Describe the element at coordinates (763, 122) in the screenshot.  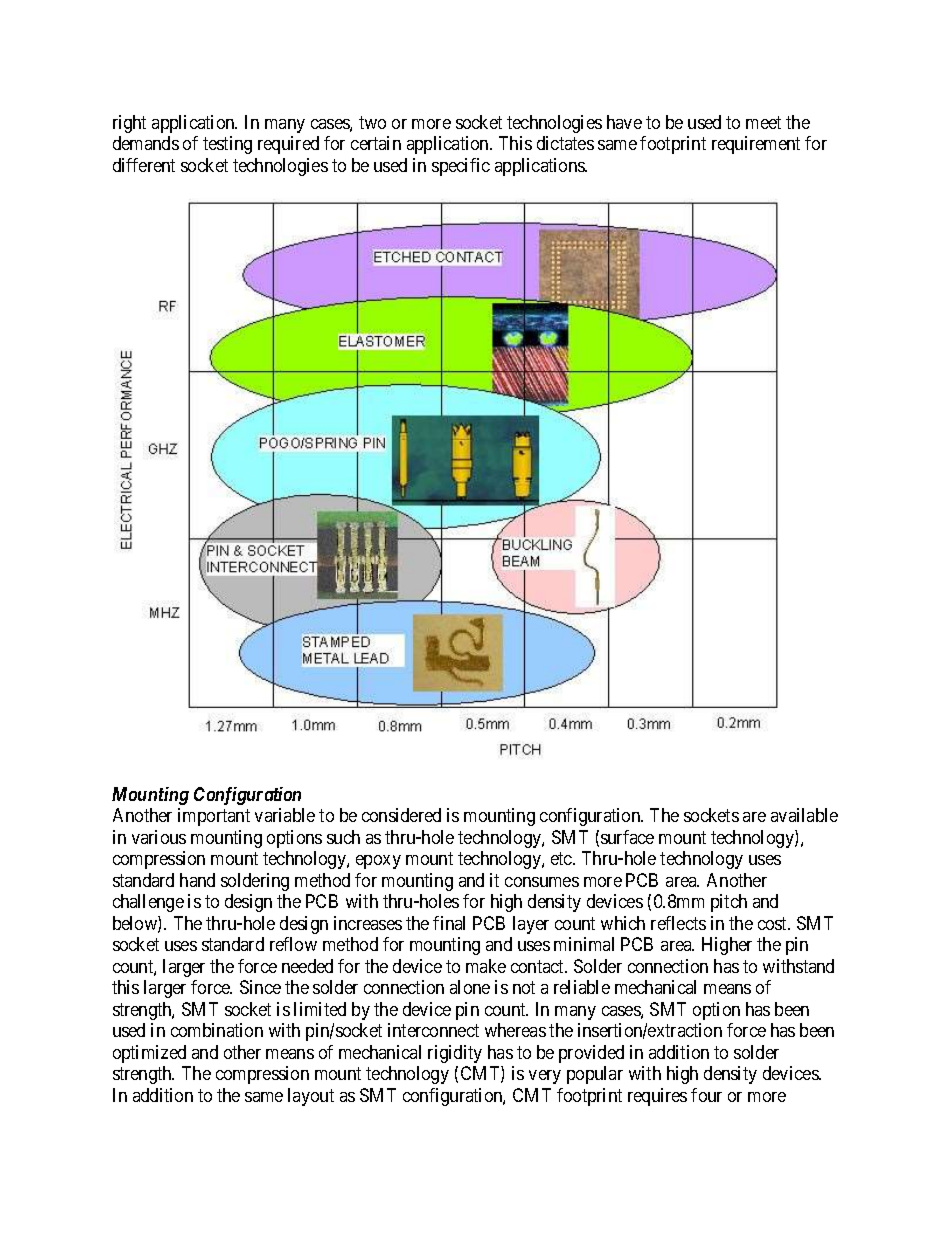
I see `meet` at that location.
